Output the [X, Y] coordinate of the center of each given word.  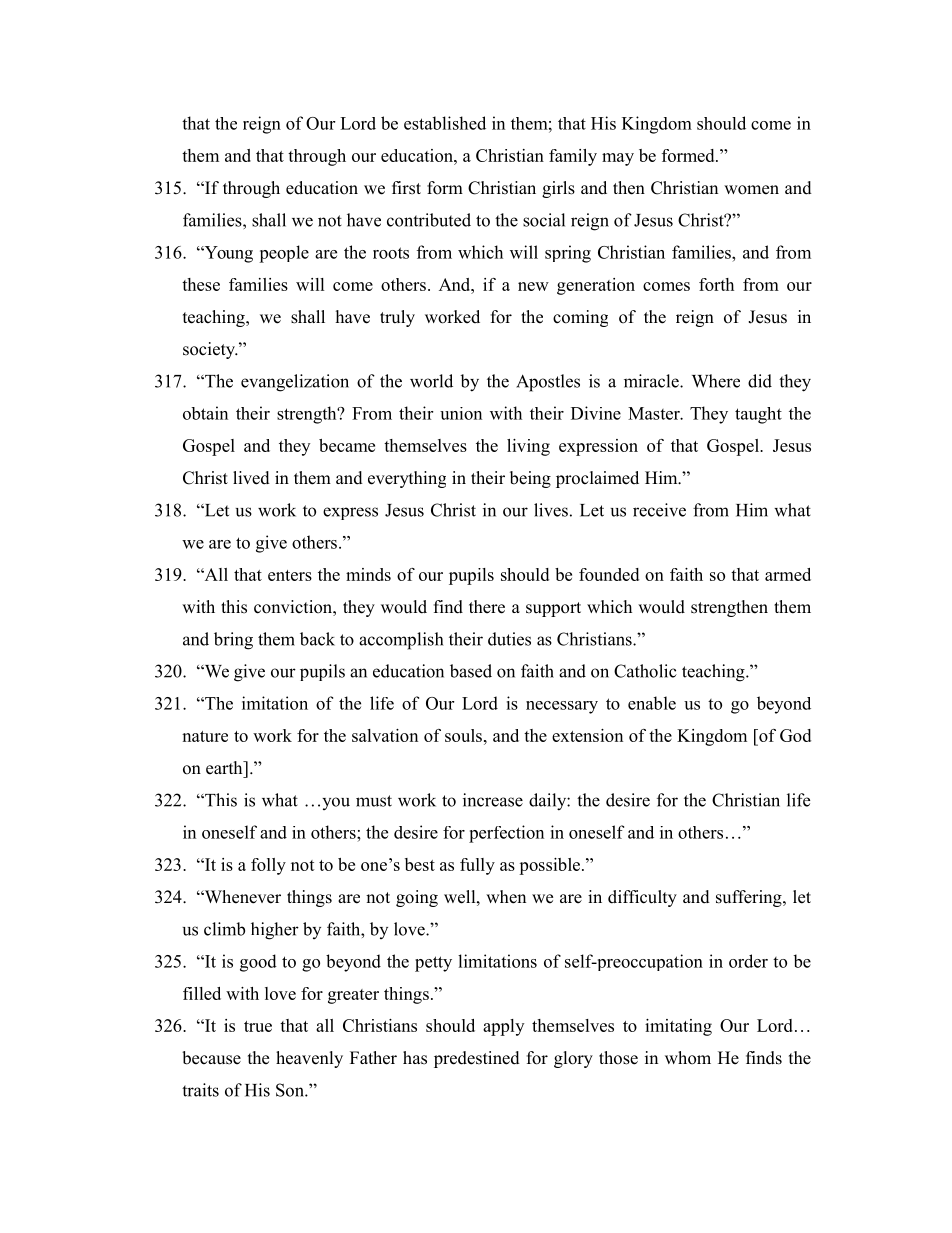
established [445, 123]
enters [290, 575]
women [751, 190]
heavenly [309, 1059]
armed [788, 574]
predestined [477, 1059]
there [487, 607]
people [284, 254]
